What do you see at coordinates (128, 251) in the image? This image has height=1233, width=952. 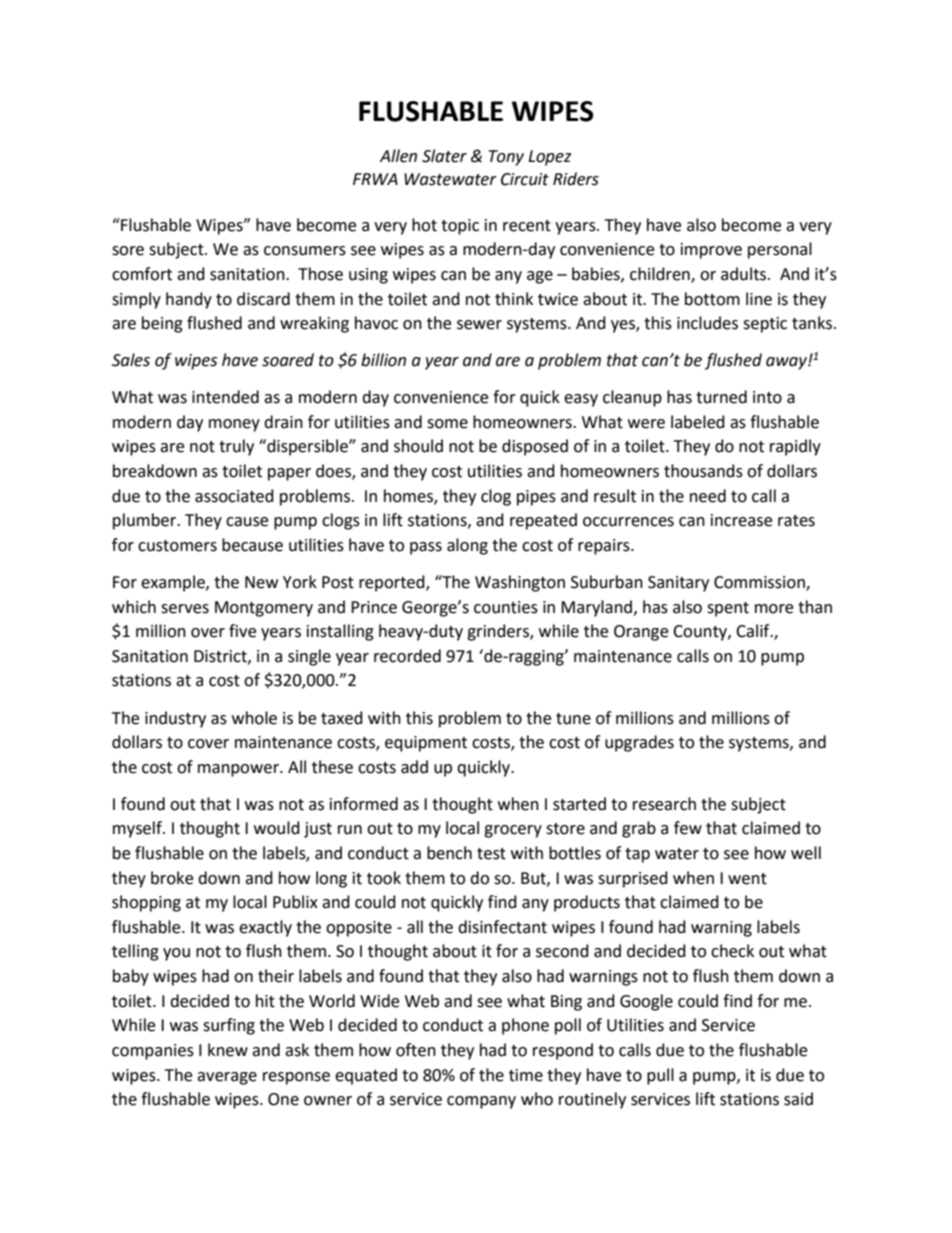 I see `sore` at bounding box center [128, 251].
